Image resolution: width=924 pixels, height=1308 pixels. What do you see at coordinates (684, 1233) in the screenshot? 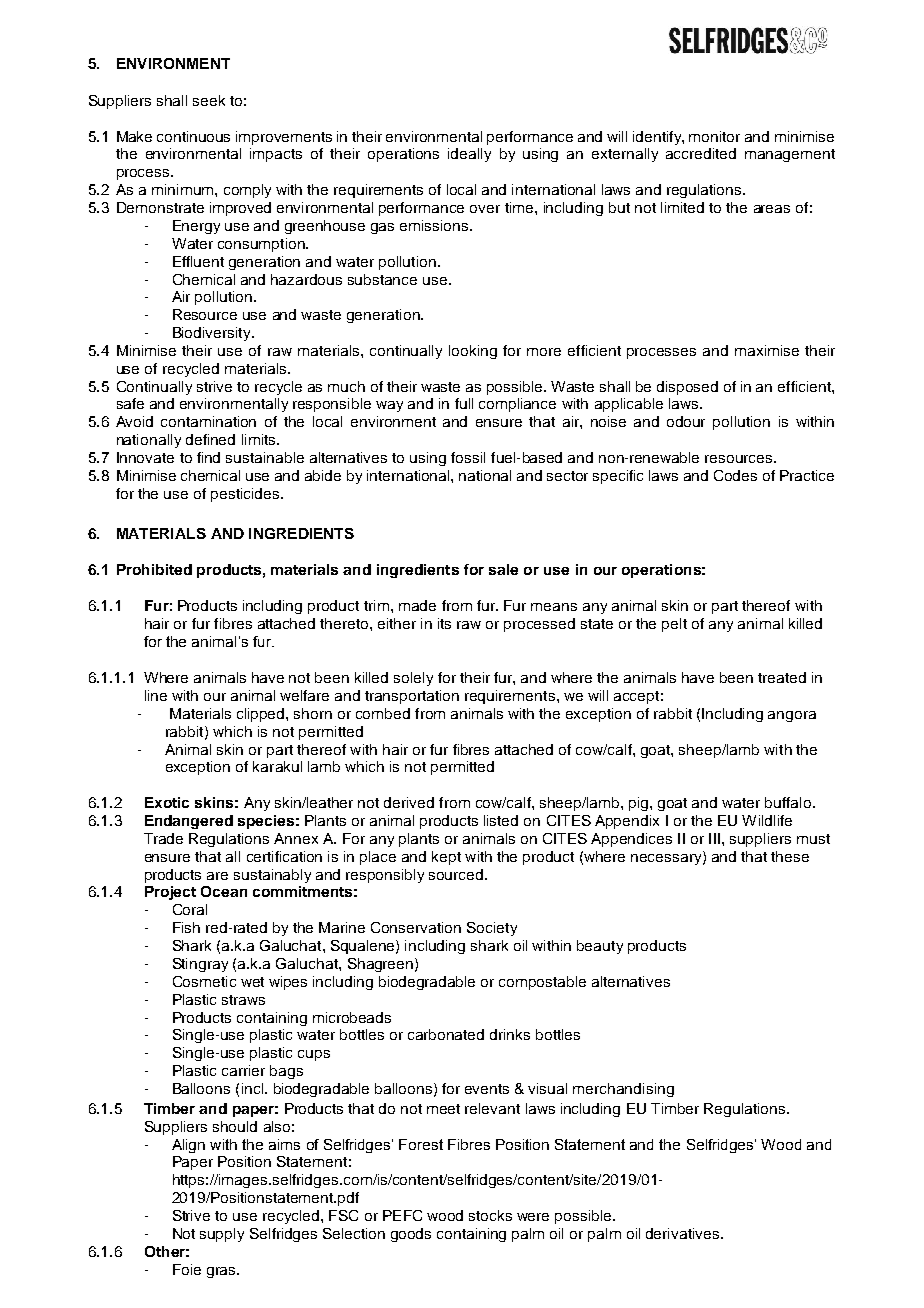
I see `derivatives` at bounding box center [684, 1233].
